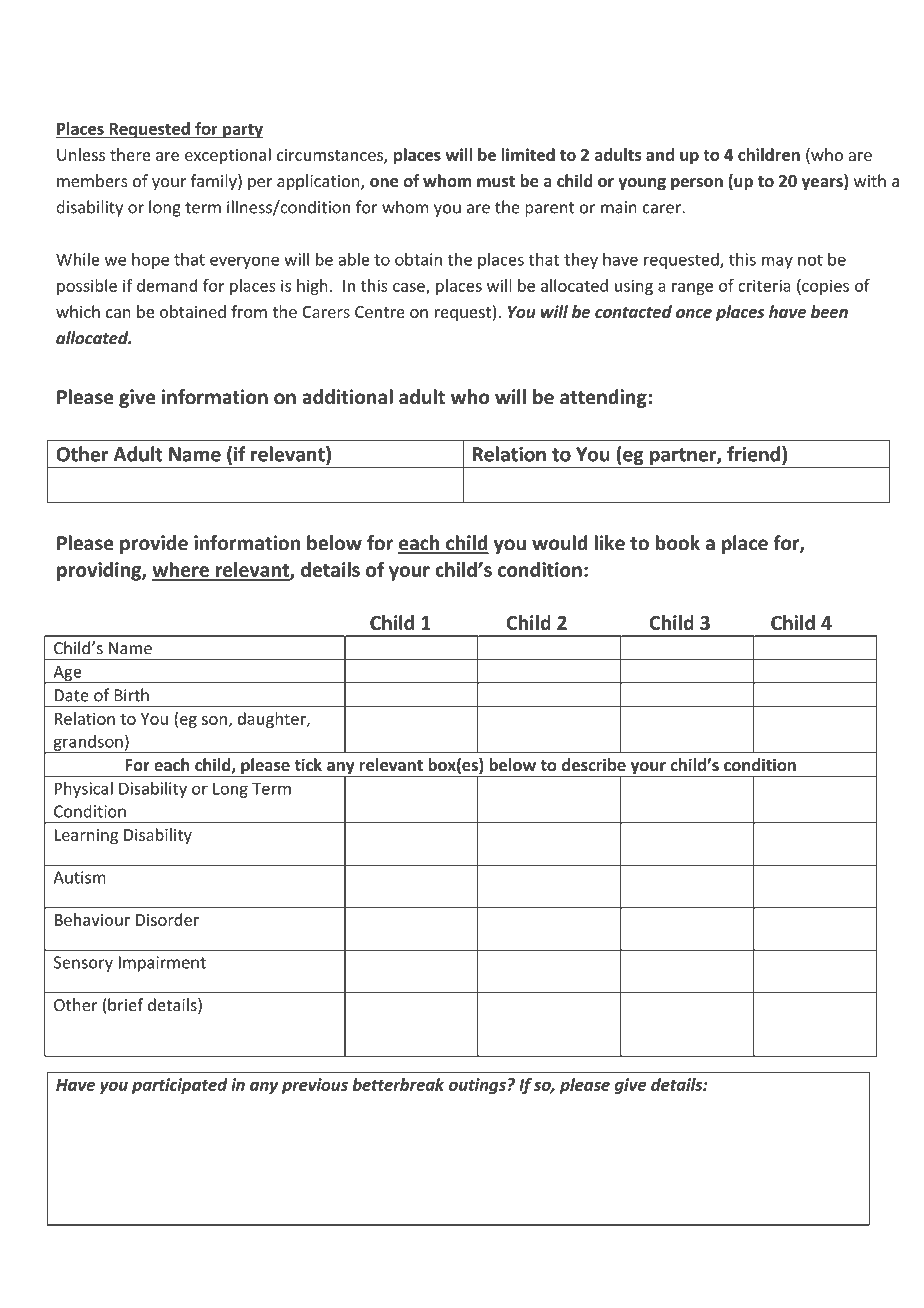  What do you see at coordinates (118, 313) in the image?
I see `can` at bounding box center [118, 313].
